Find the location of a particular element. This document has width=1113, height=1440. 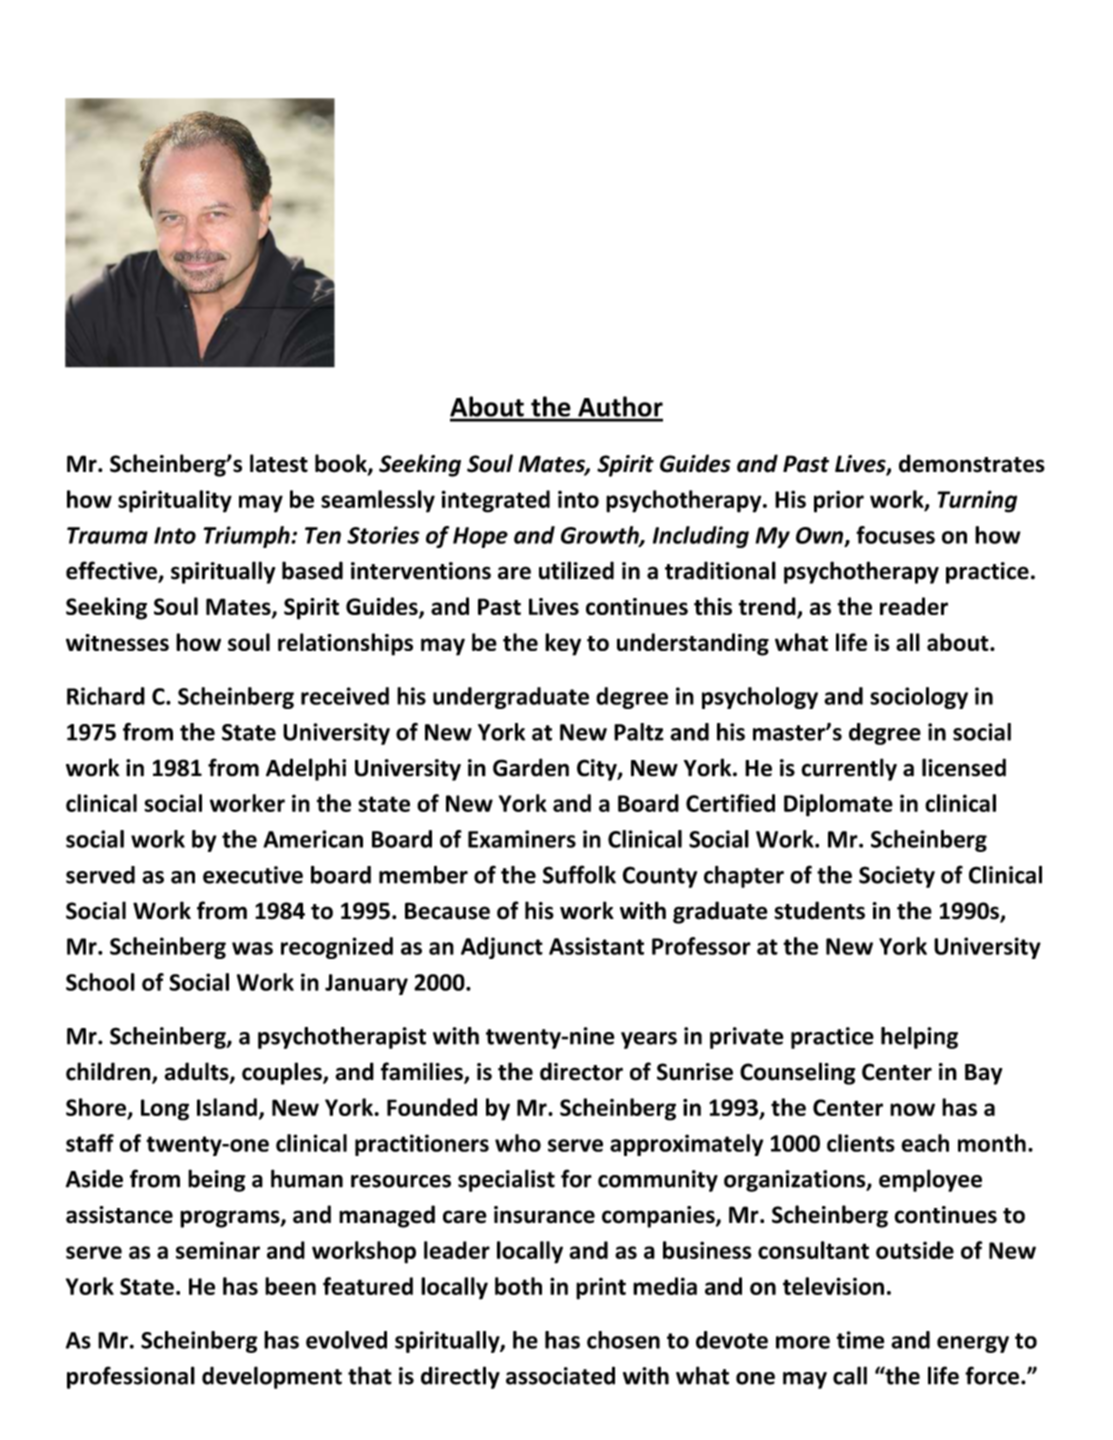

students is located at coordinates (819, 910).
